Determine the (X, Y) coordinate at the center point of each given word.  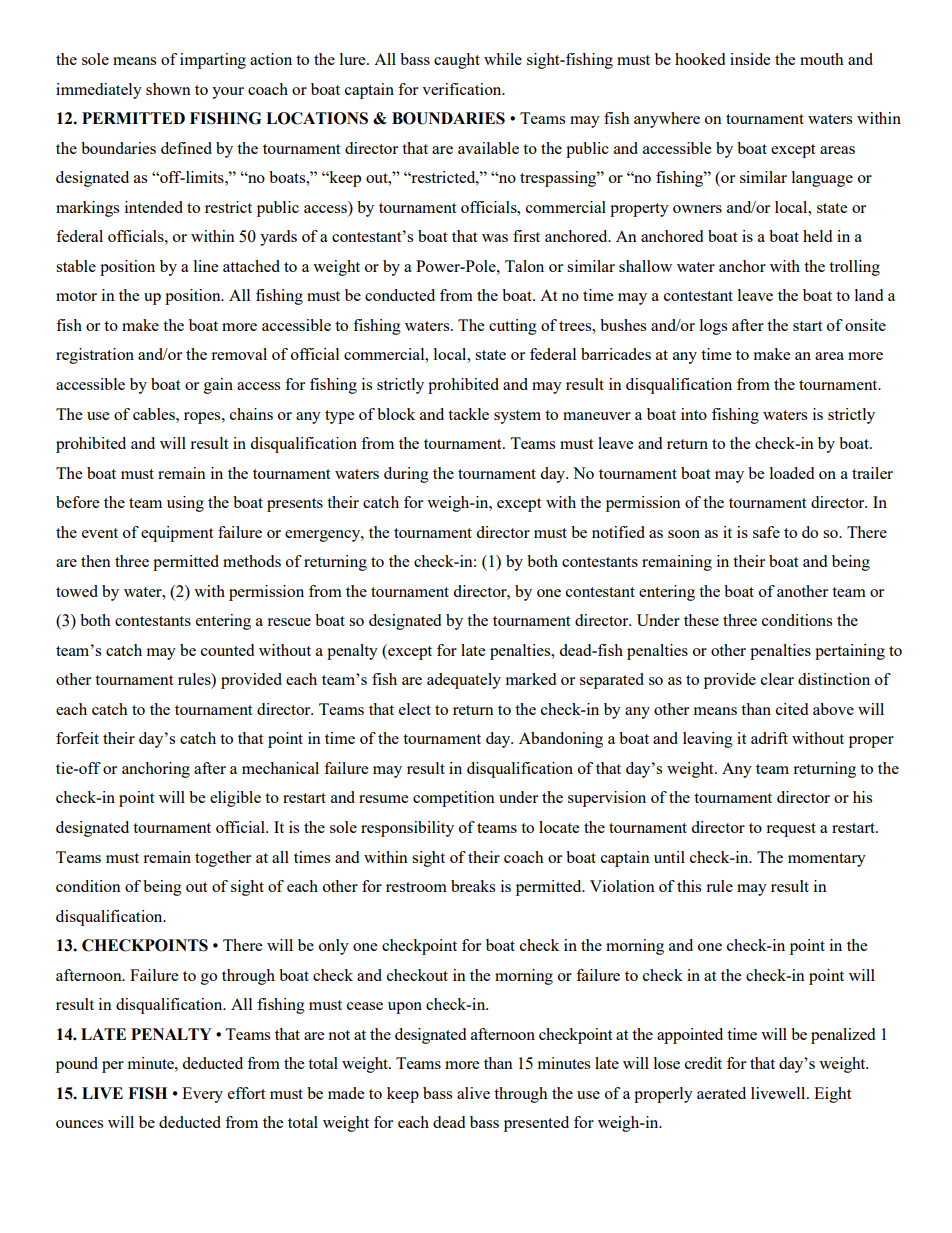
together (223, 859)
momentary (827, 860)
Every (202, 1095)
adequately (464, 681)
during (406, 475)
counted (227, 650)
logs (713, 327)
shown (168, 89)
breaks (473, 886)
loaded (792, 473)
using (185, 504)
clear (777, 679)
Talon (524, 266)
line (206, 266)
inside (750, 59)
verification (463, 89)
